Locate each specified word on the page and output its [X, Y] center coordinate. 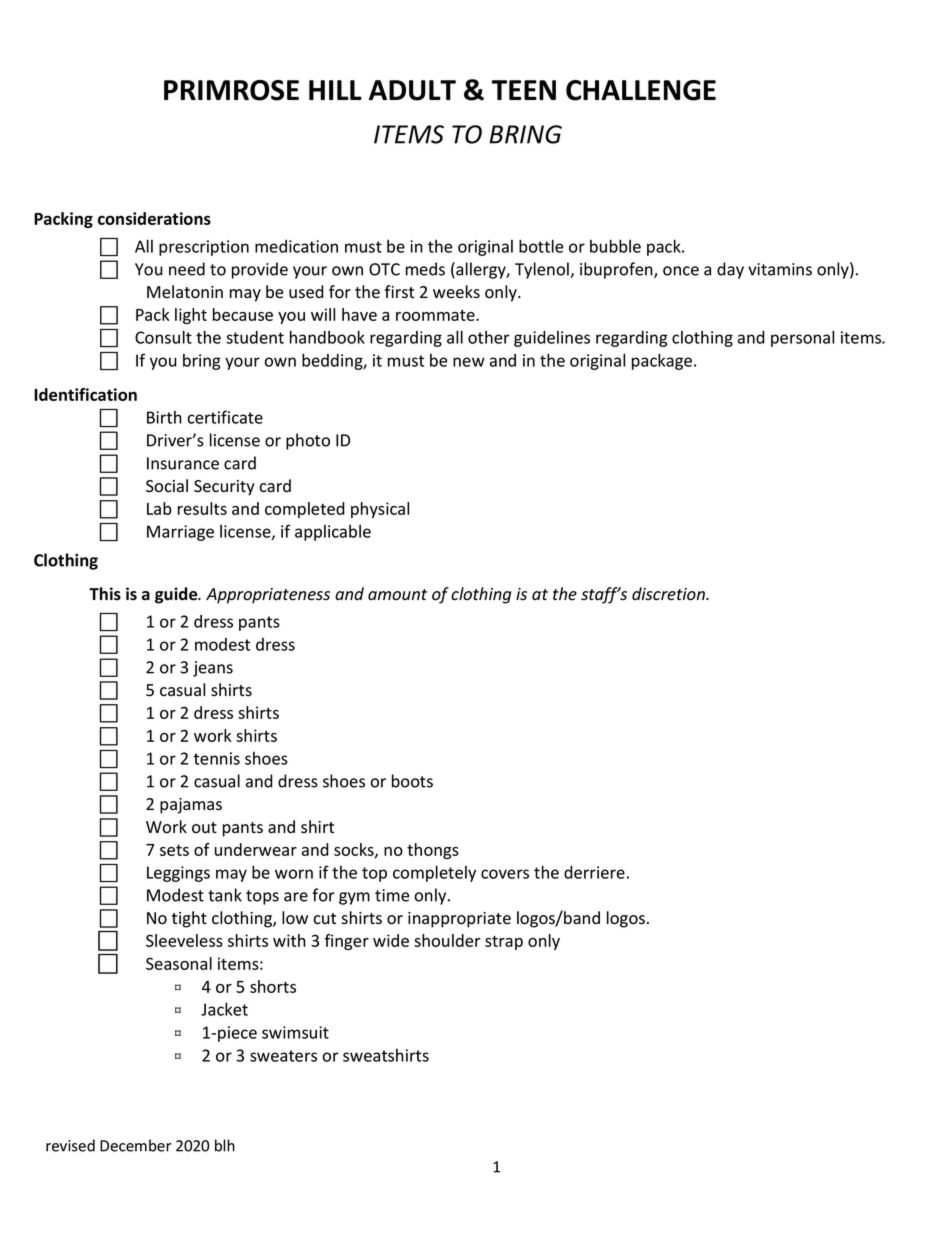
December [135, 1145]
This [105, 594]
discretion [669, 594]
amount [397, 594]
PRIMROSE [231, 90]
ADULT [412, 90]
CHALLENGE [641, 90]
